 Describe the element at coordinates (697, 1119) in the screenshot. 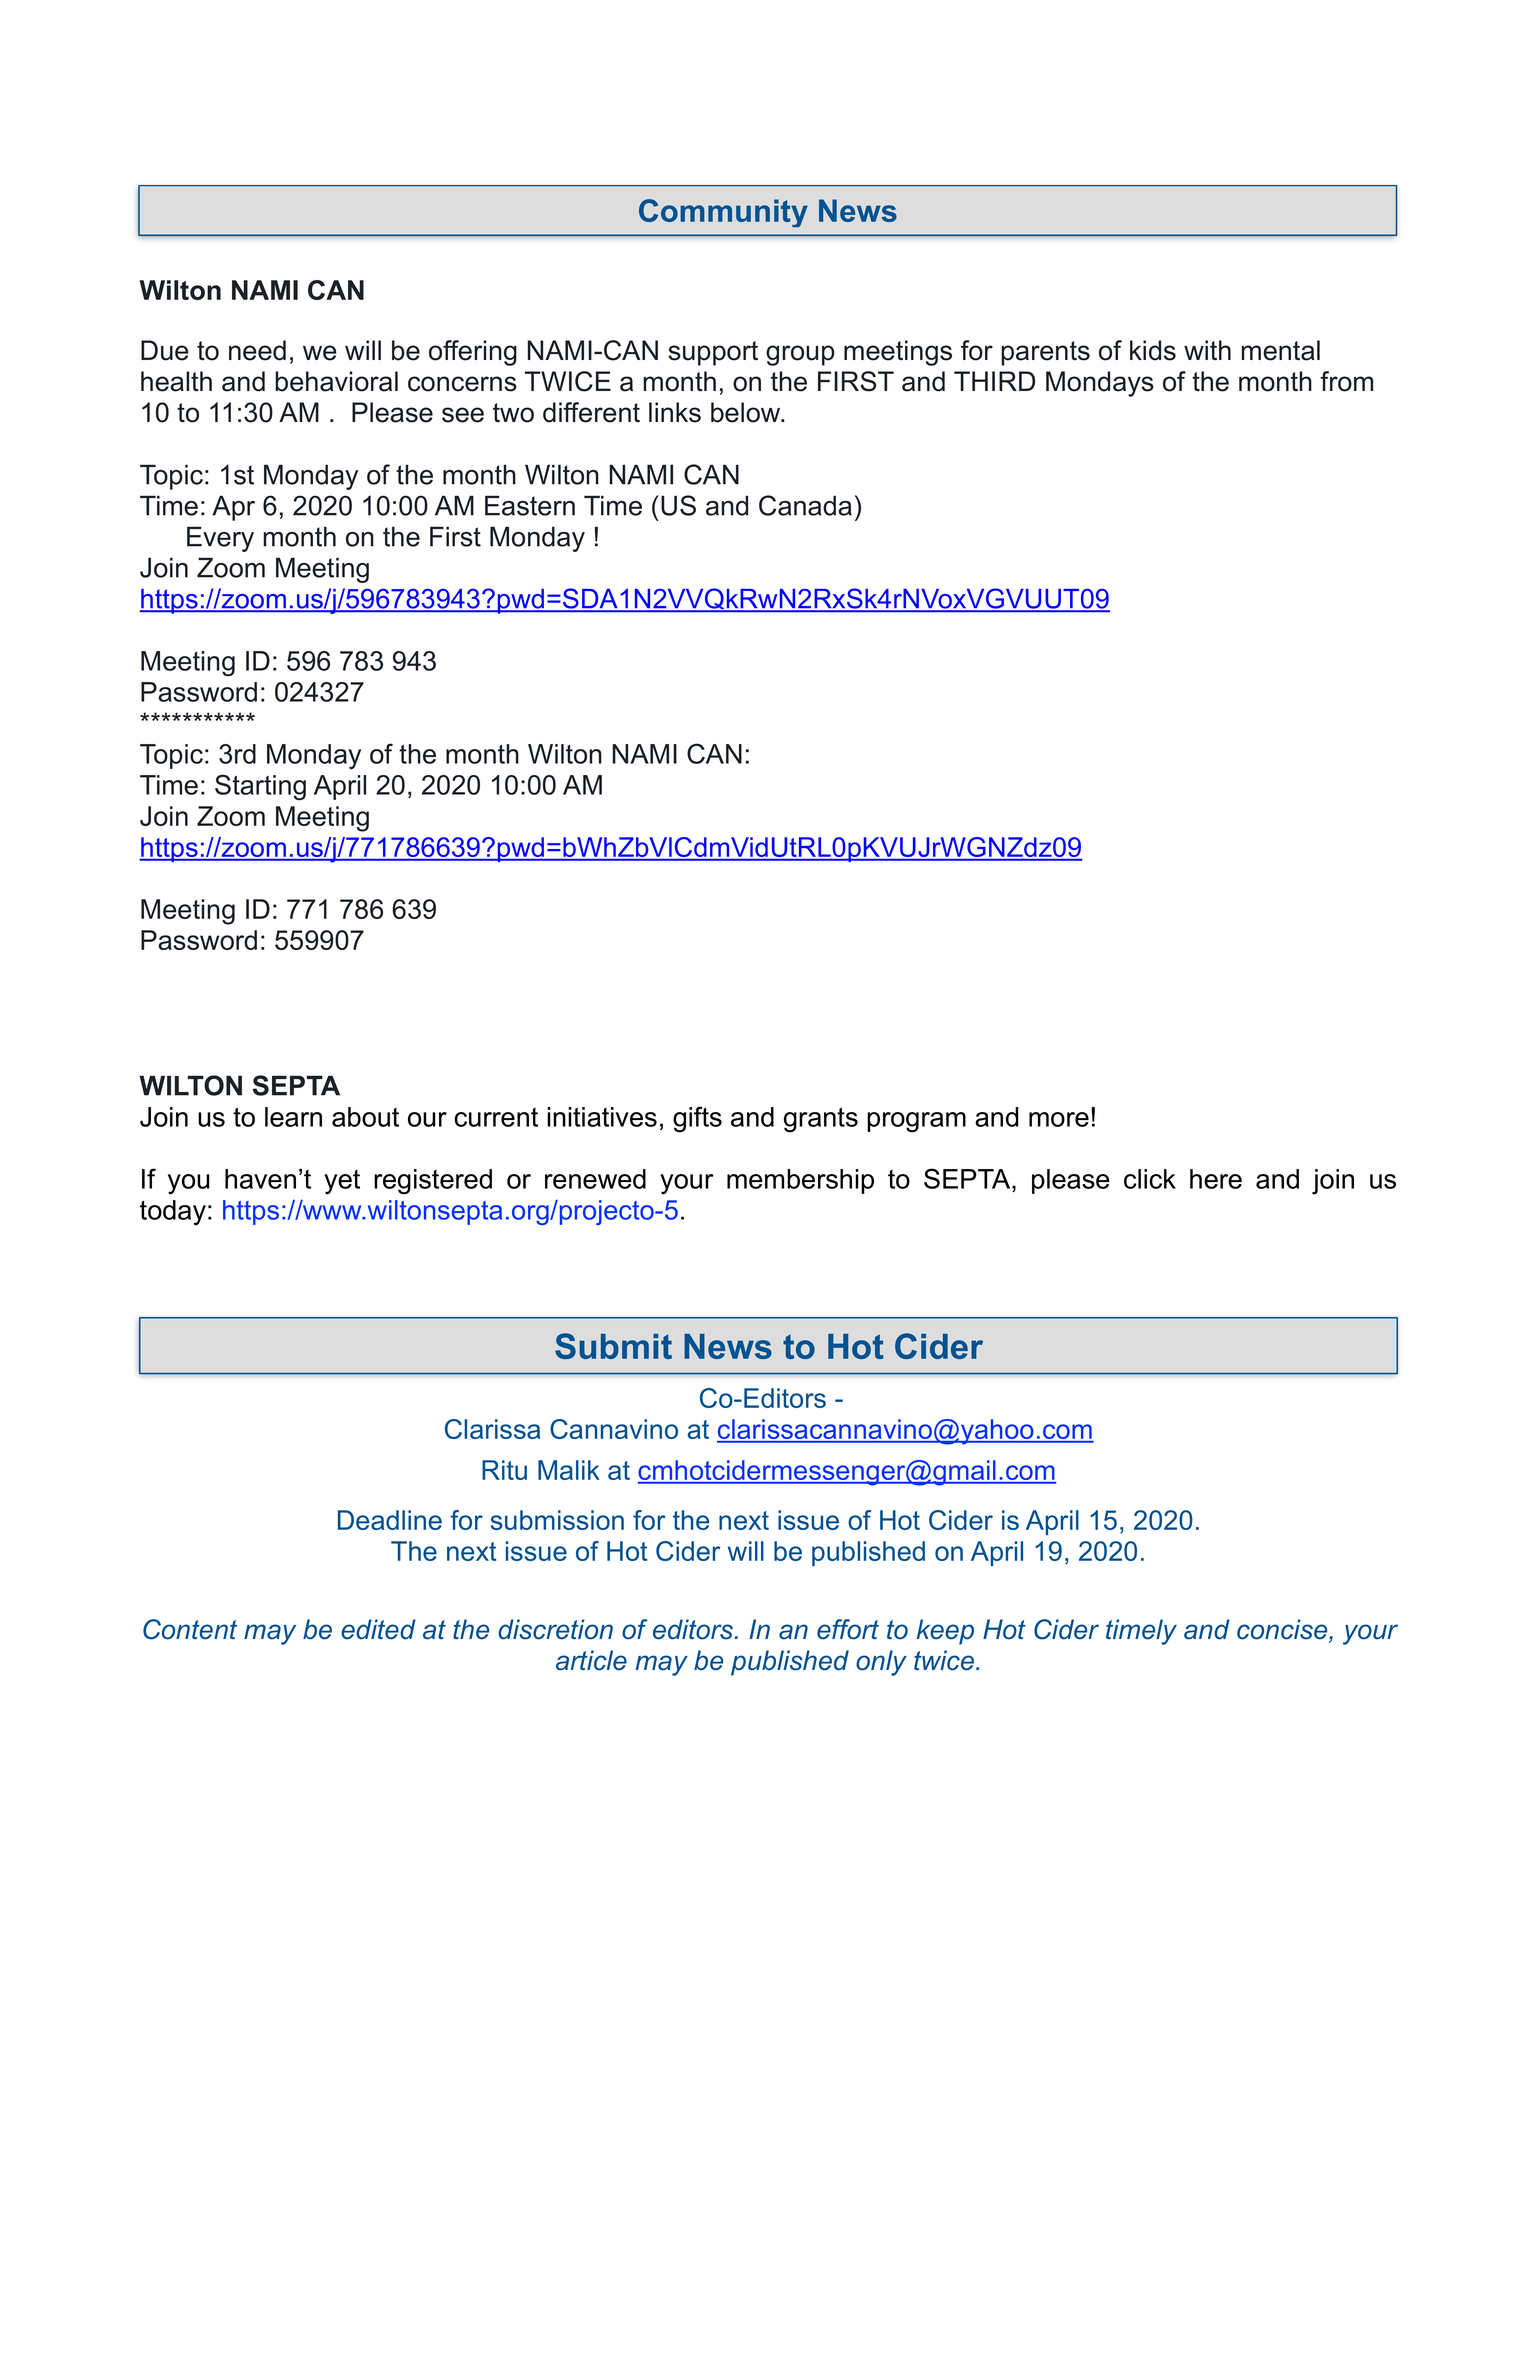

I see `gifts` at that location.
